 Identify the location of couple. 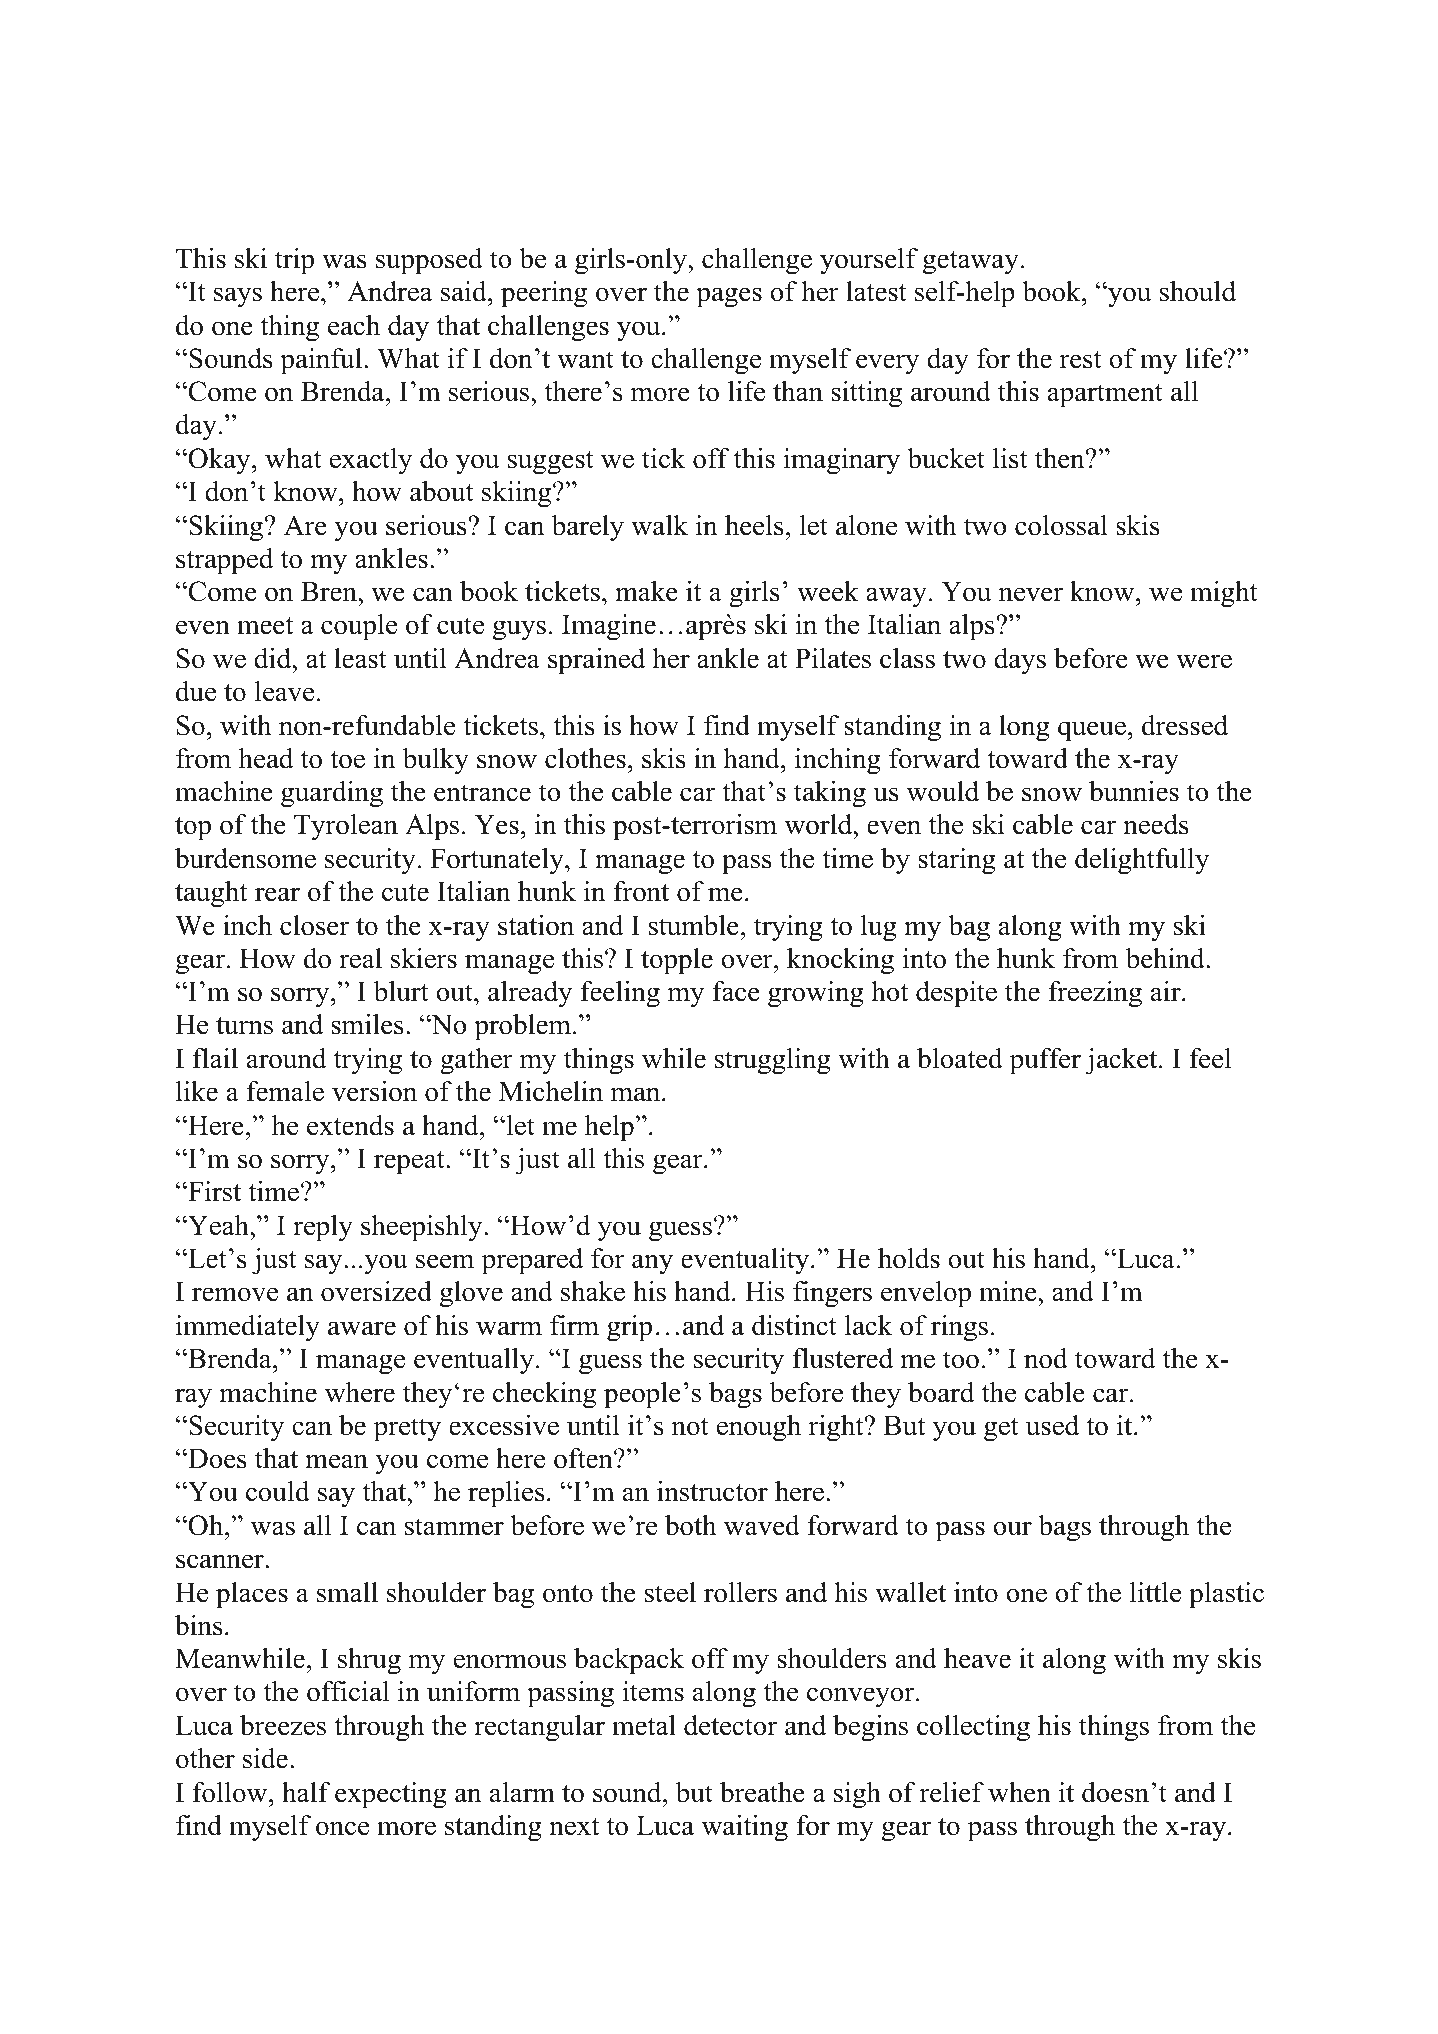
(359, 627).
